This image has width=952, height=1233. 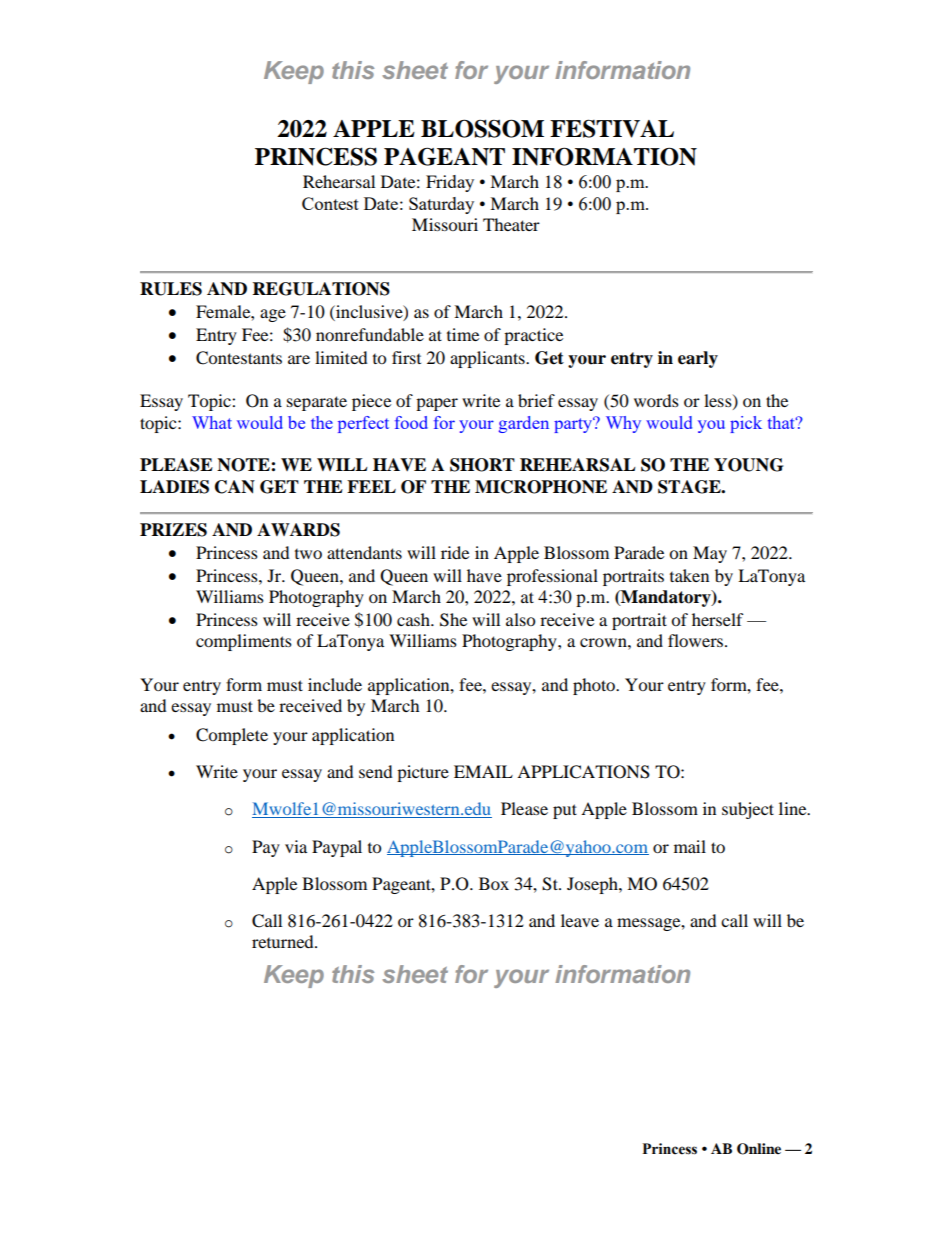 What do you see at coordinates (710, 554) in the image?
I see `May` at bounding box center [710, 554].
